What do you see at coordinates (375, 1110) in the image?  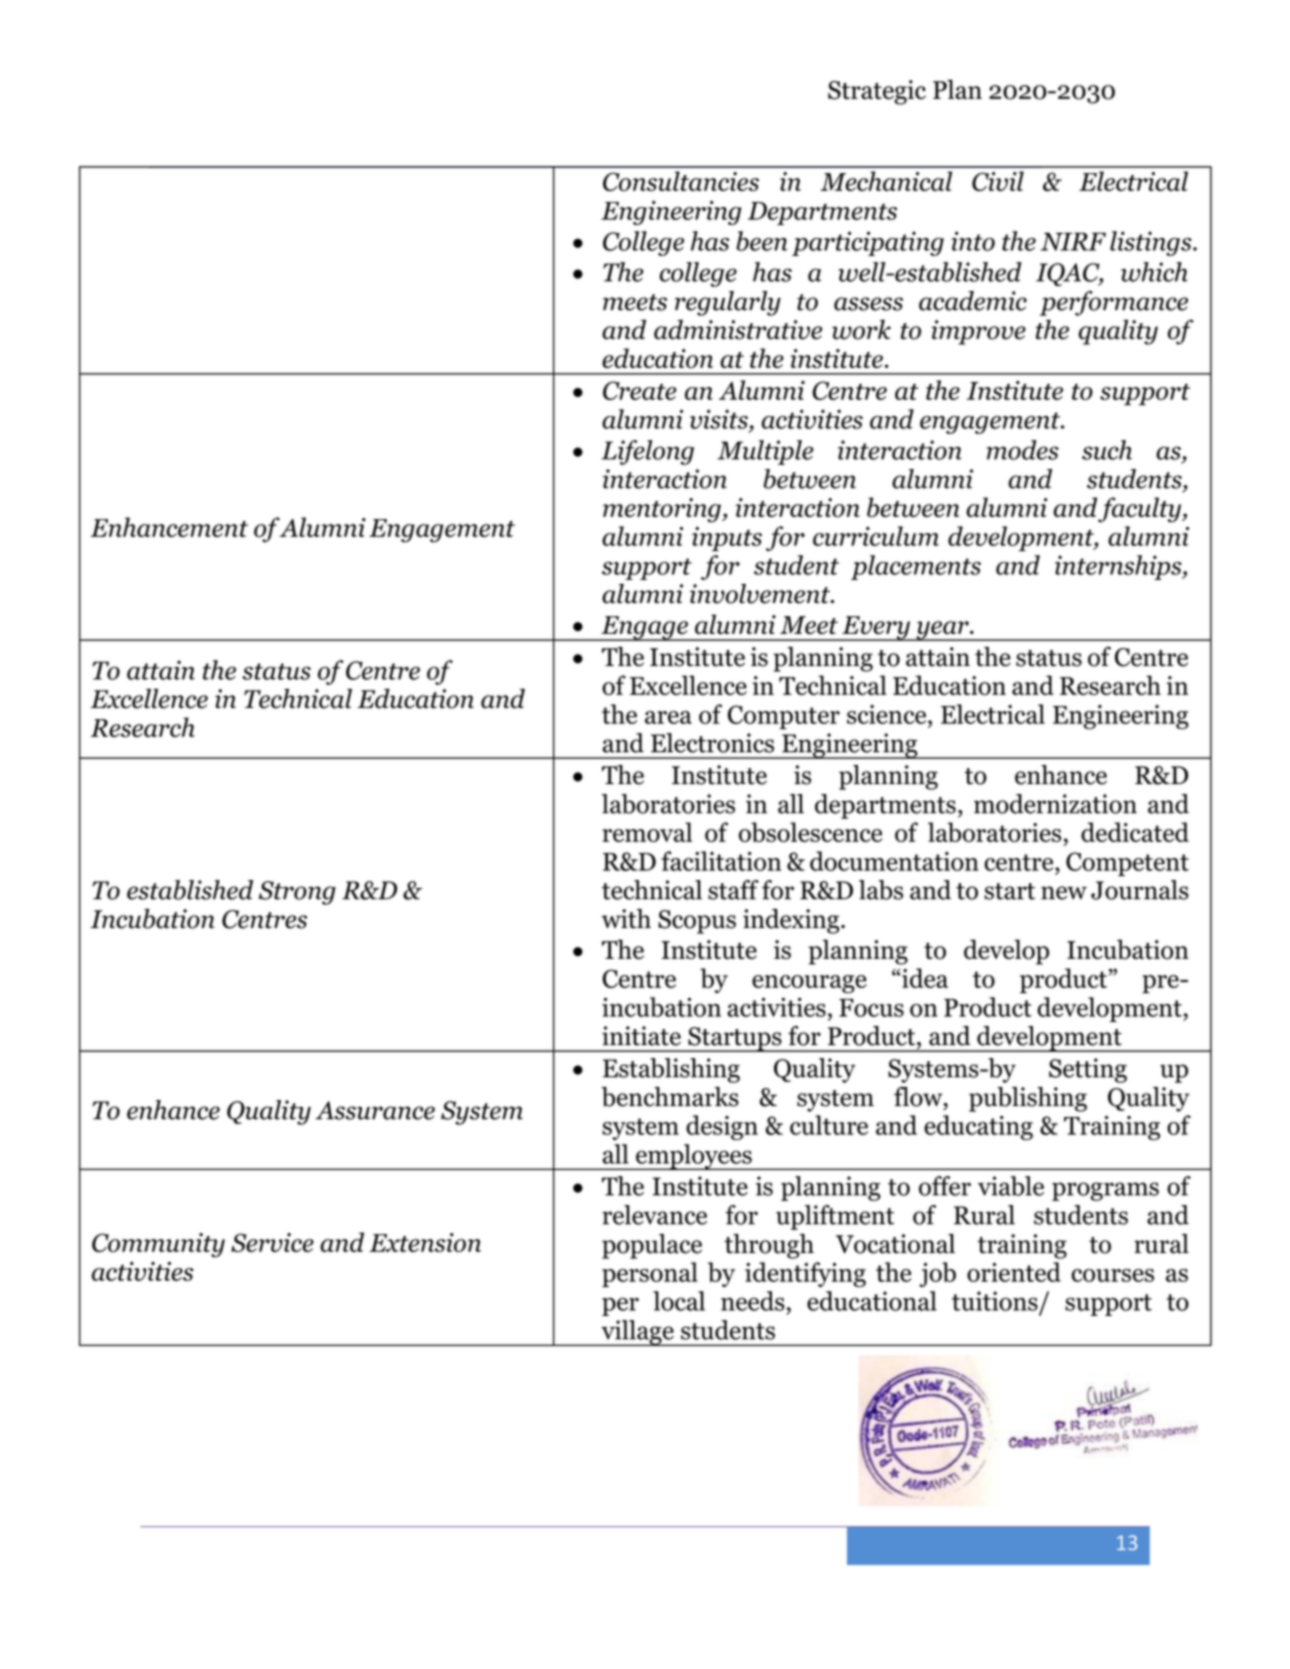 I see `Assurance` at bounding box center [375, 1110].
